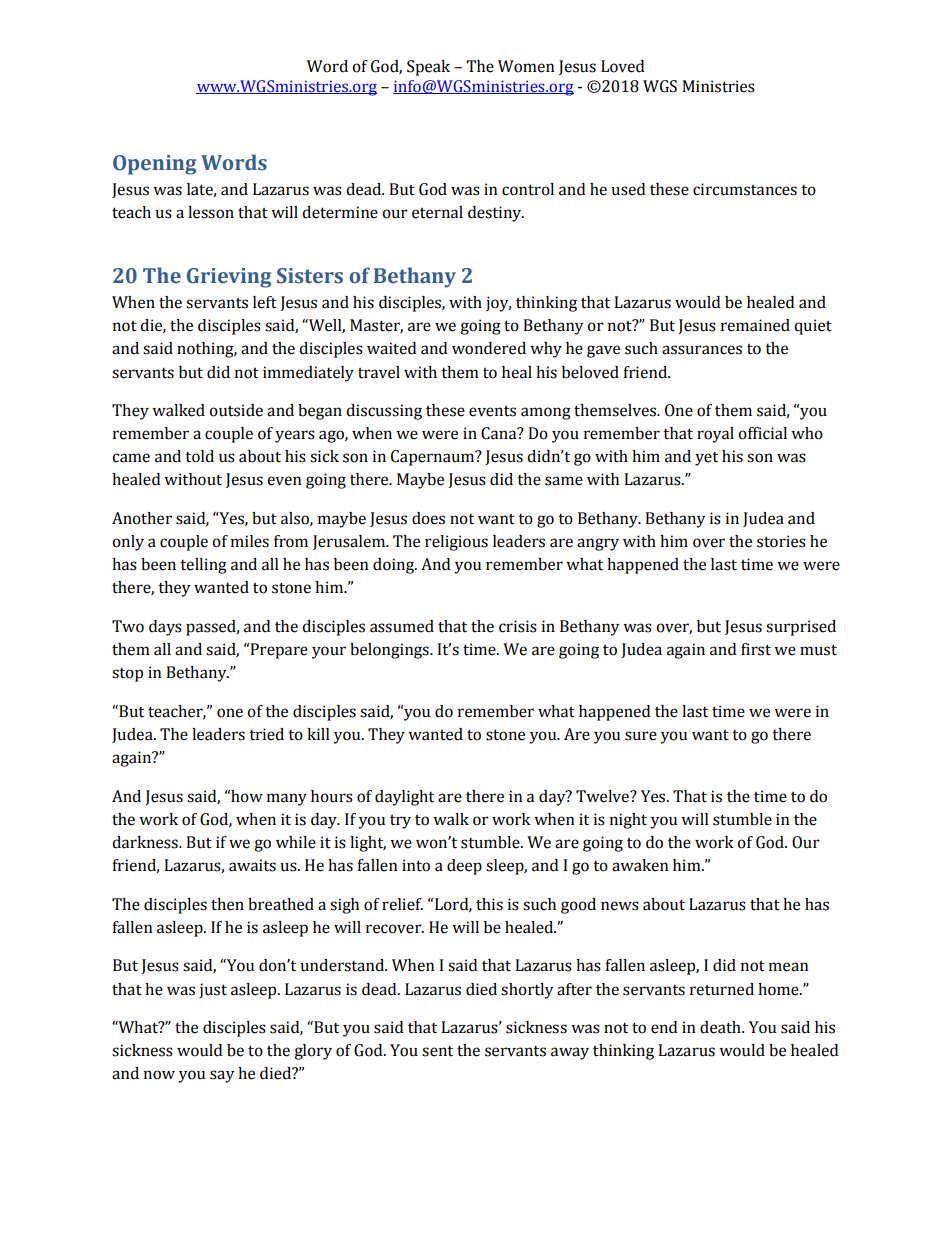 The width and height of the screenshot is (952, 1233). Describe the element at coordinates (428, 68) in the screenshot. I see `Speak` at that location.
